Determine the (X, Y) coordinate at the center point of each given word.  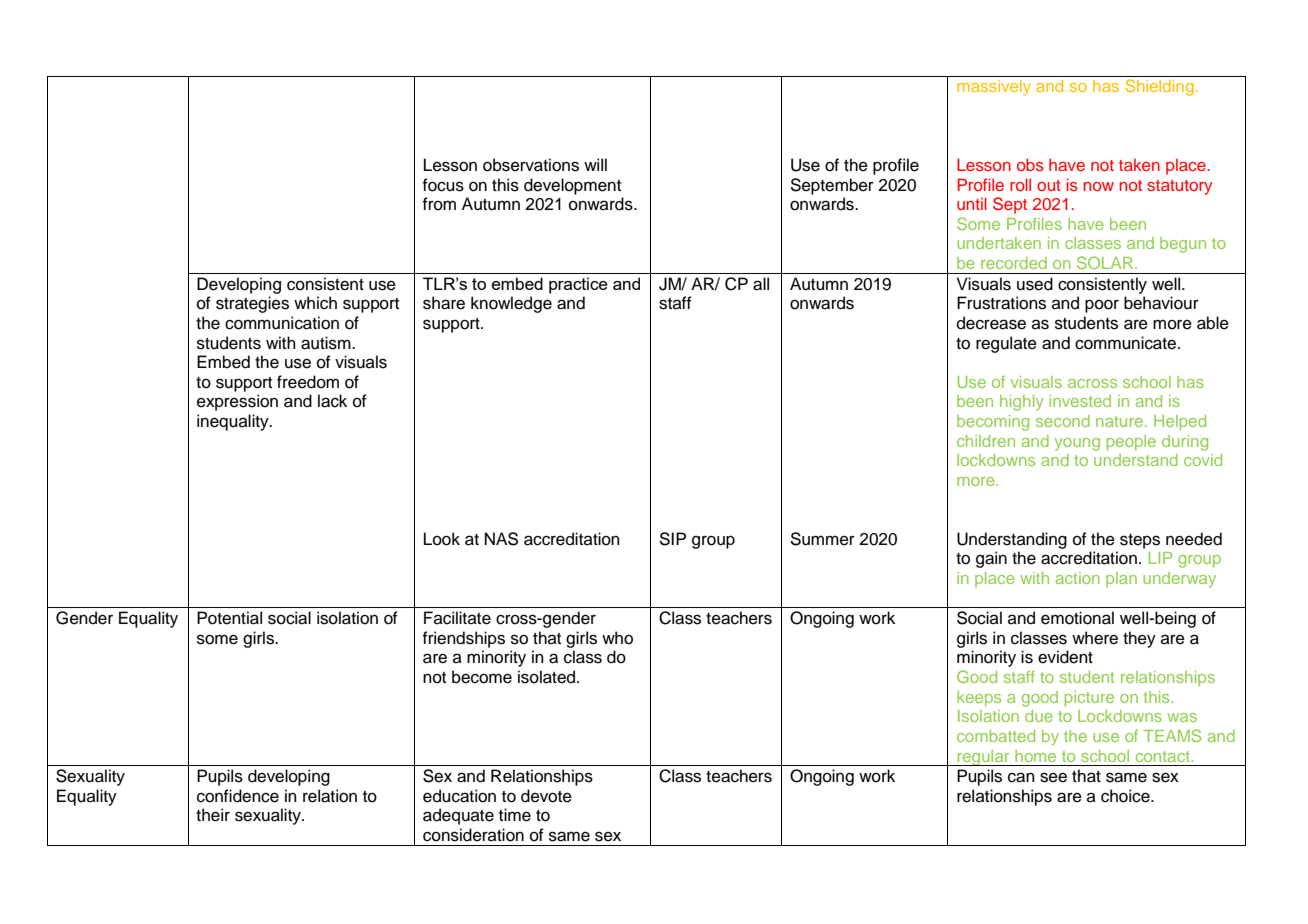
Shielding (1160, 87)
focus (443, 185)
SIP (672, 539)
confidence (238, 796)
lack (332, 401)
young (1077, 444)
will (595, 164)
